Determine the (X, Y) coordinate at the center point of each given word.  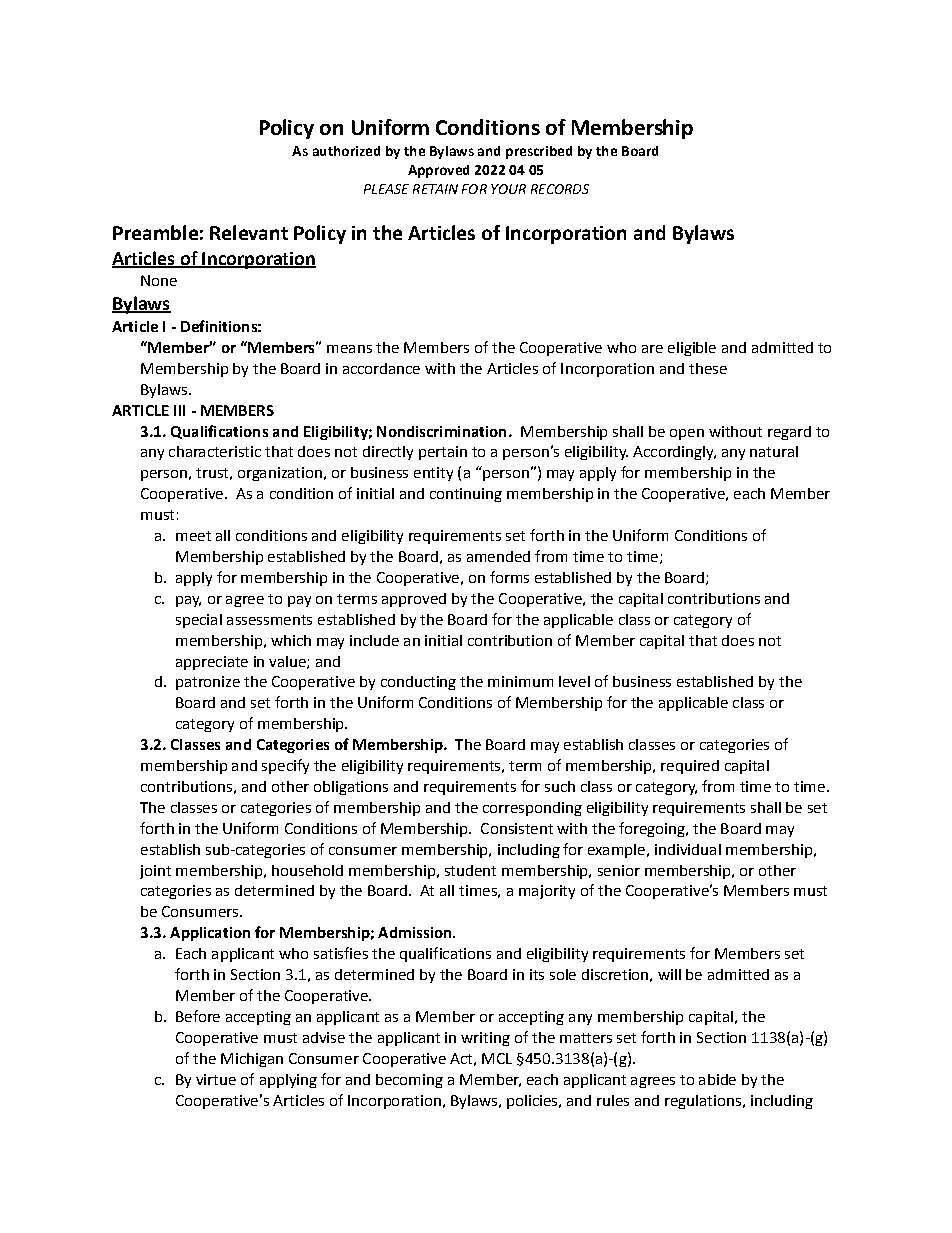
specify (285, 766)
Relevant (249, 232)
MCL (497, 1058)
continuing (466, 495)
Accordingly (674, 453)
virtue (216, 1079)
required (690, 767)
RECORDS (560, 189)
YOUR (508, 189)
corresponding (532, 809)
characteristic (215, 451)
